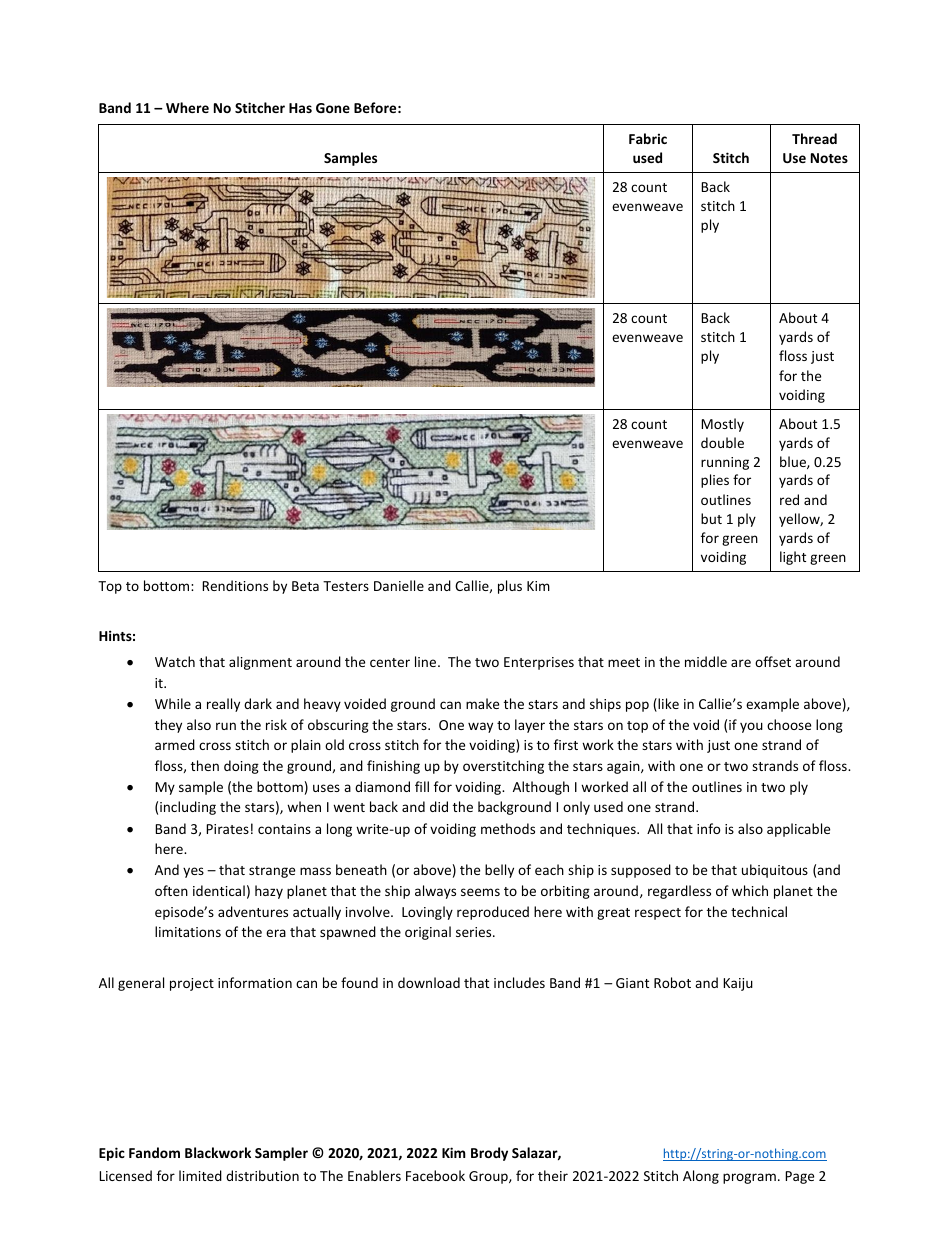 Image resolution: width=952 pixels, height=1233 pixels. I want to click on limited, so click(200, 1175).
